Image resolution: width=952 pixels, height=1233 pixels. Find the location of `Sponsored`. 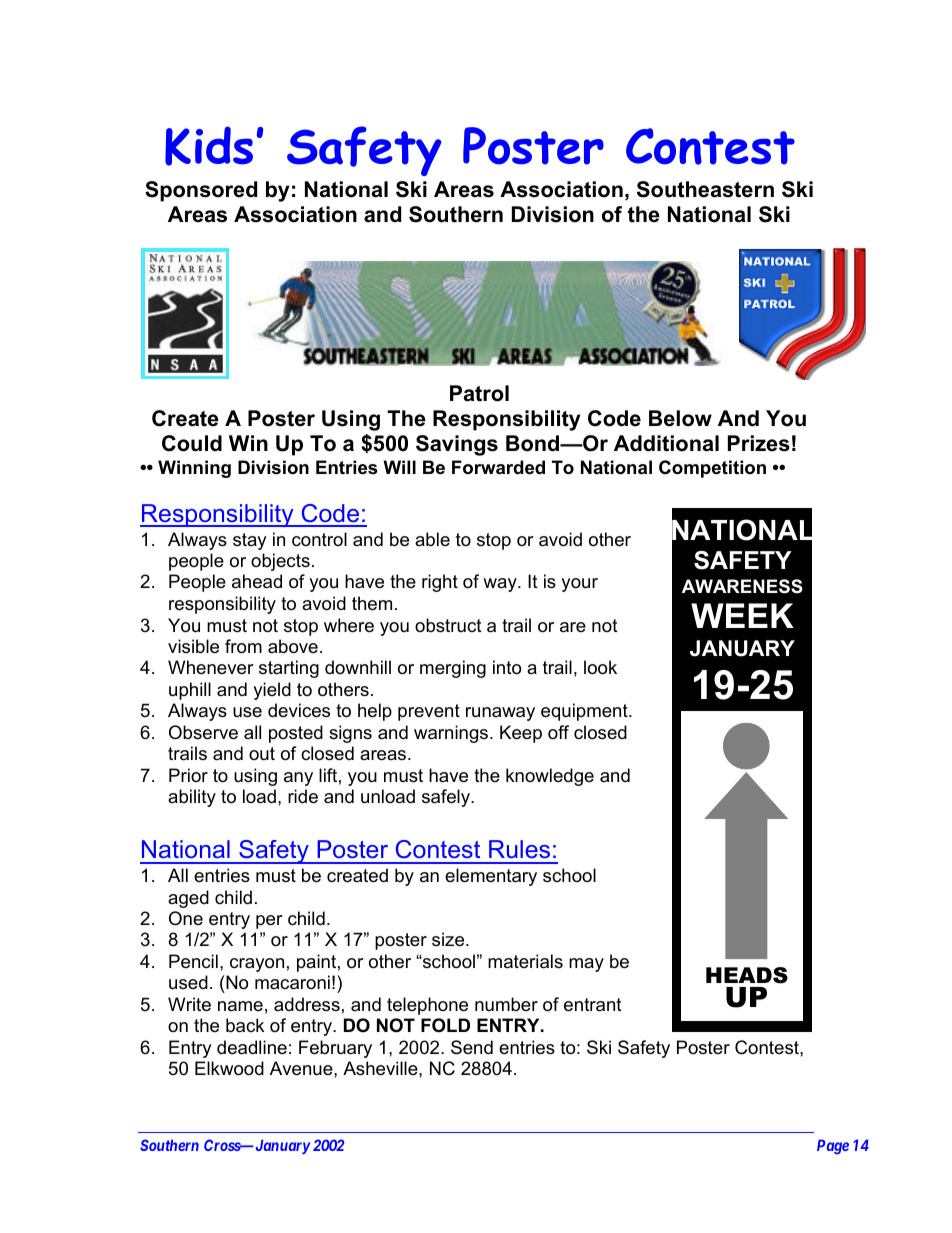

Sponsored is located at coordinates (201, 191).
